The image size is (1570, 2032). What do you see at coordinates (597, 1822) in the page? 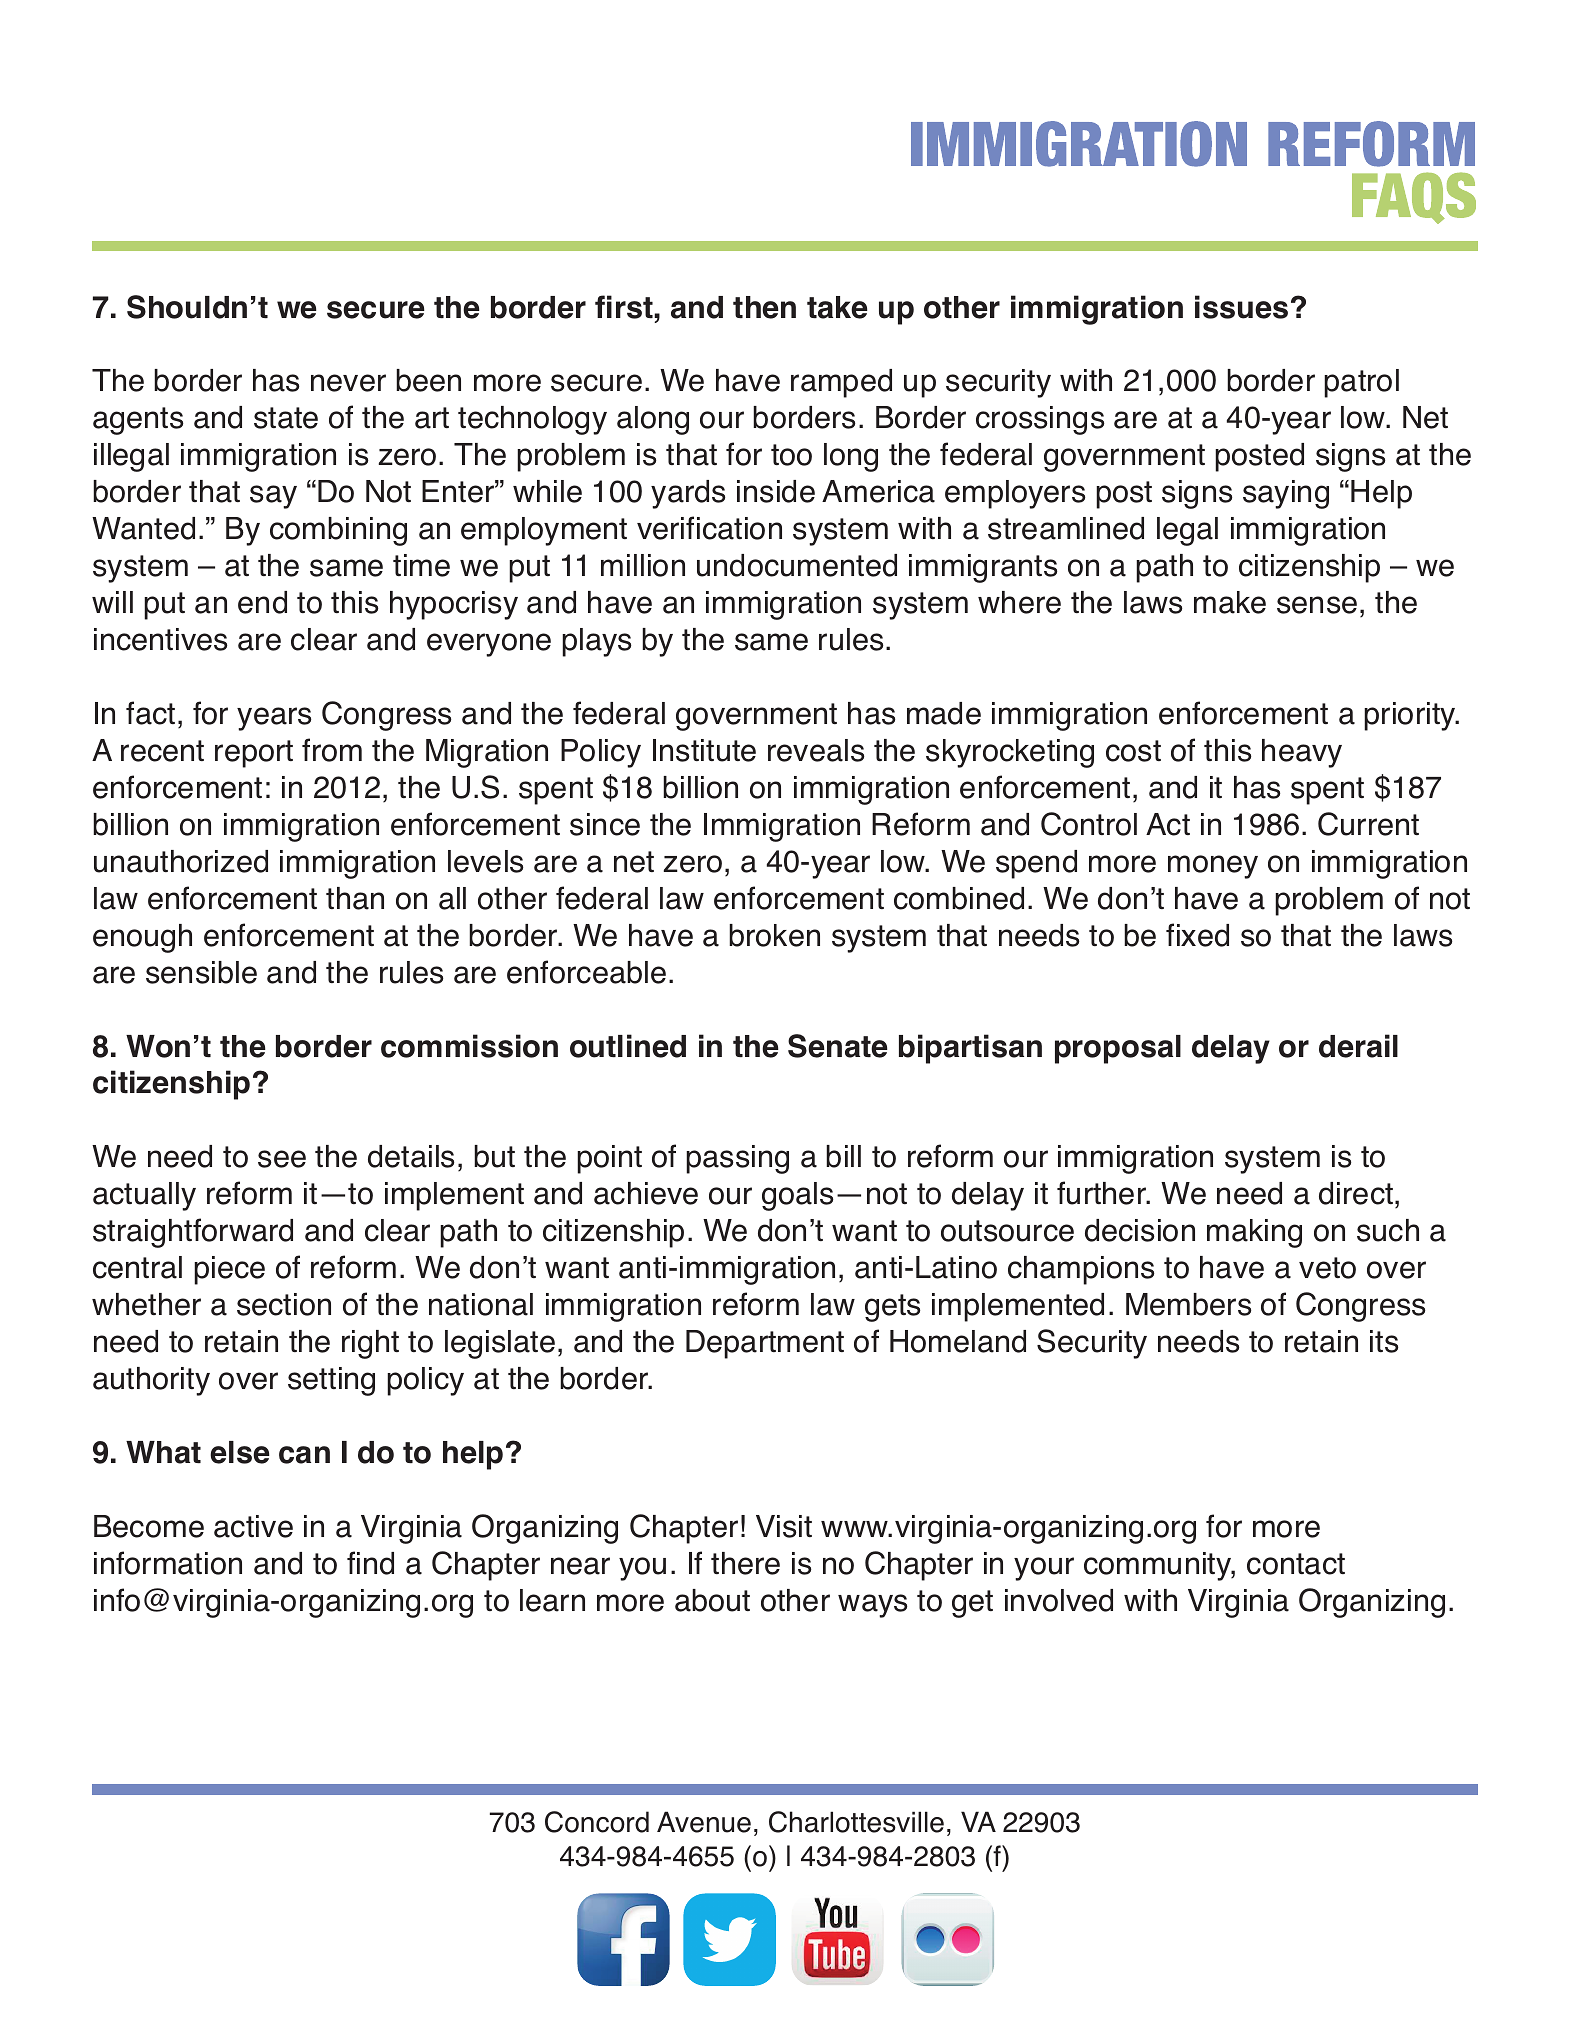
I see `Concord` at bounding box center [597, 1822].
